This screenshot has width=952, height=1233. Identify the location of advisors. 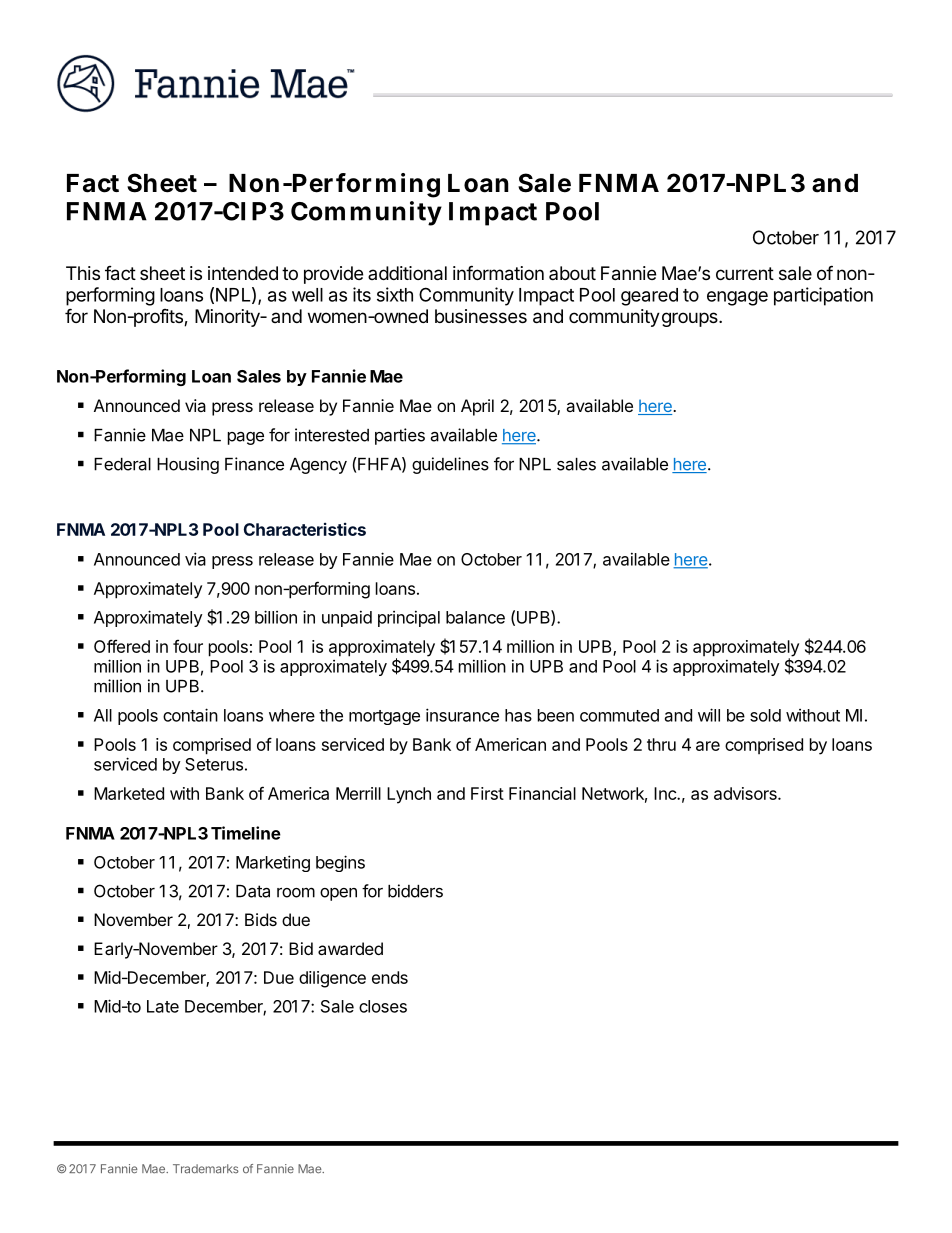
(746, 793).
